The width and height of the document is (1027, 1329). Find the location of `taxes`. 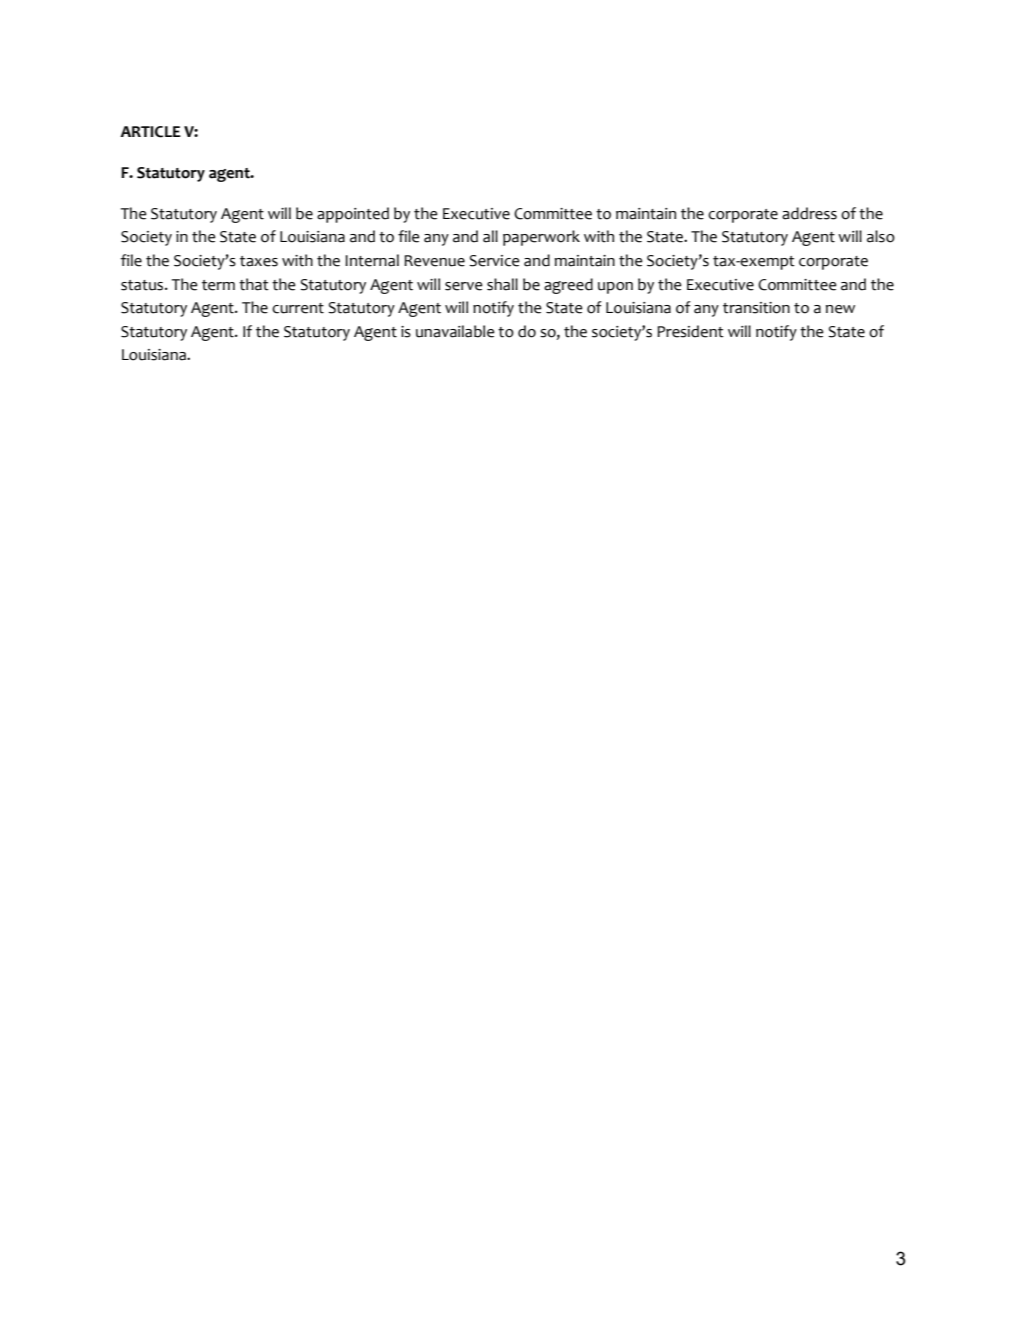

taxes is located at coordinates (259, 261).
